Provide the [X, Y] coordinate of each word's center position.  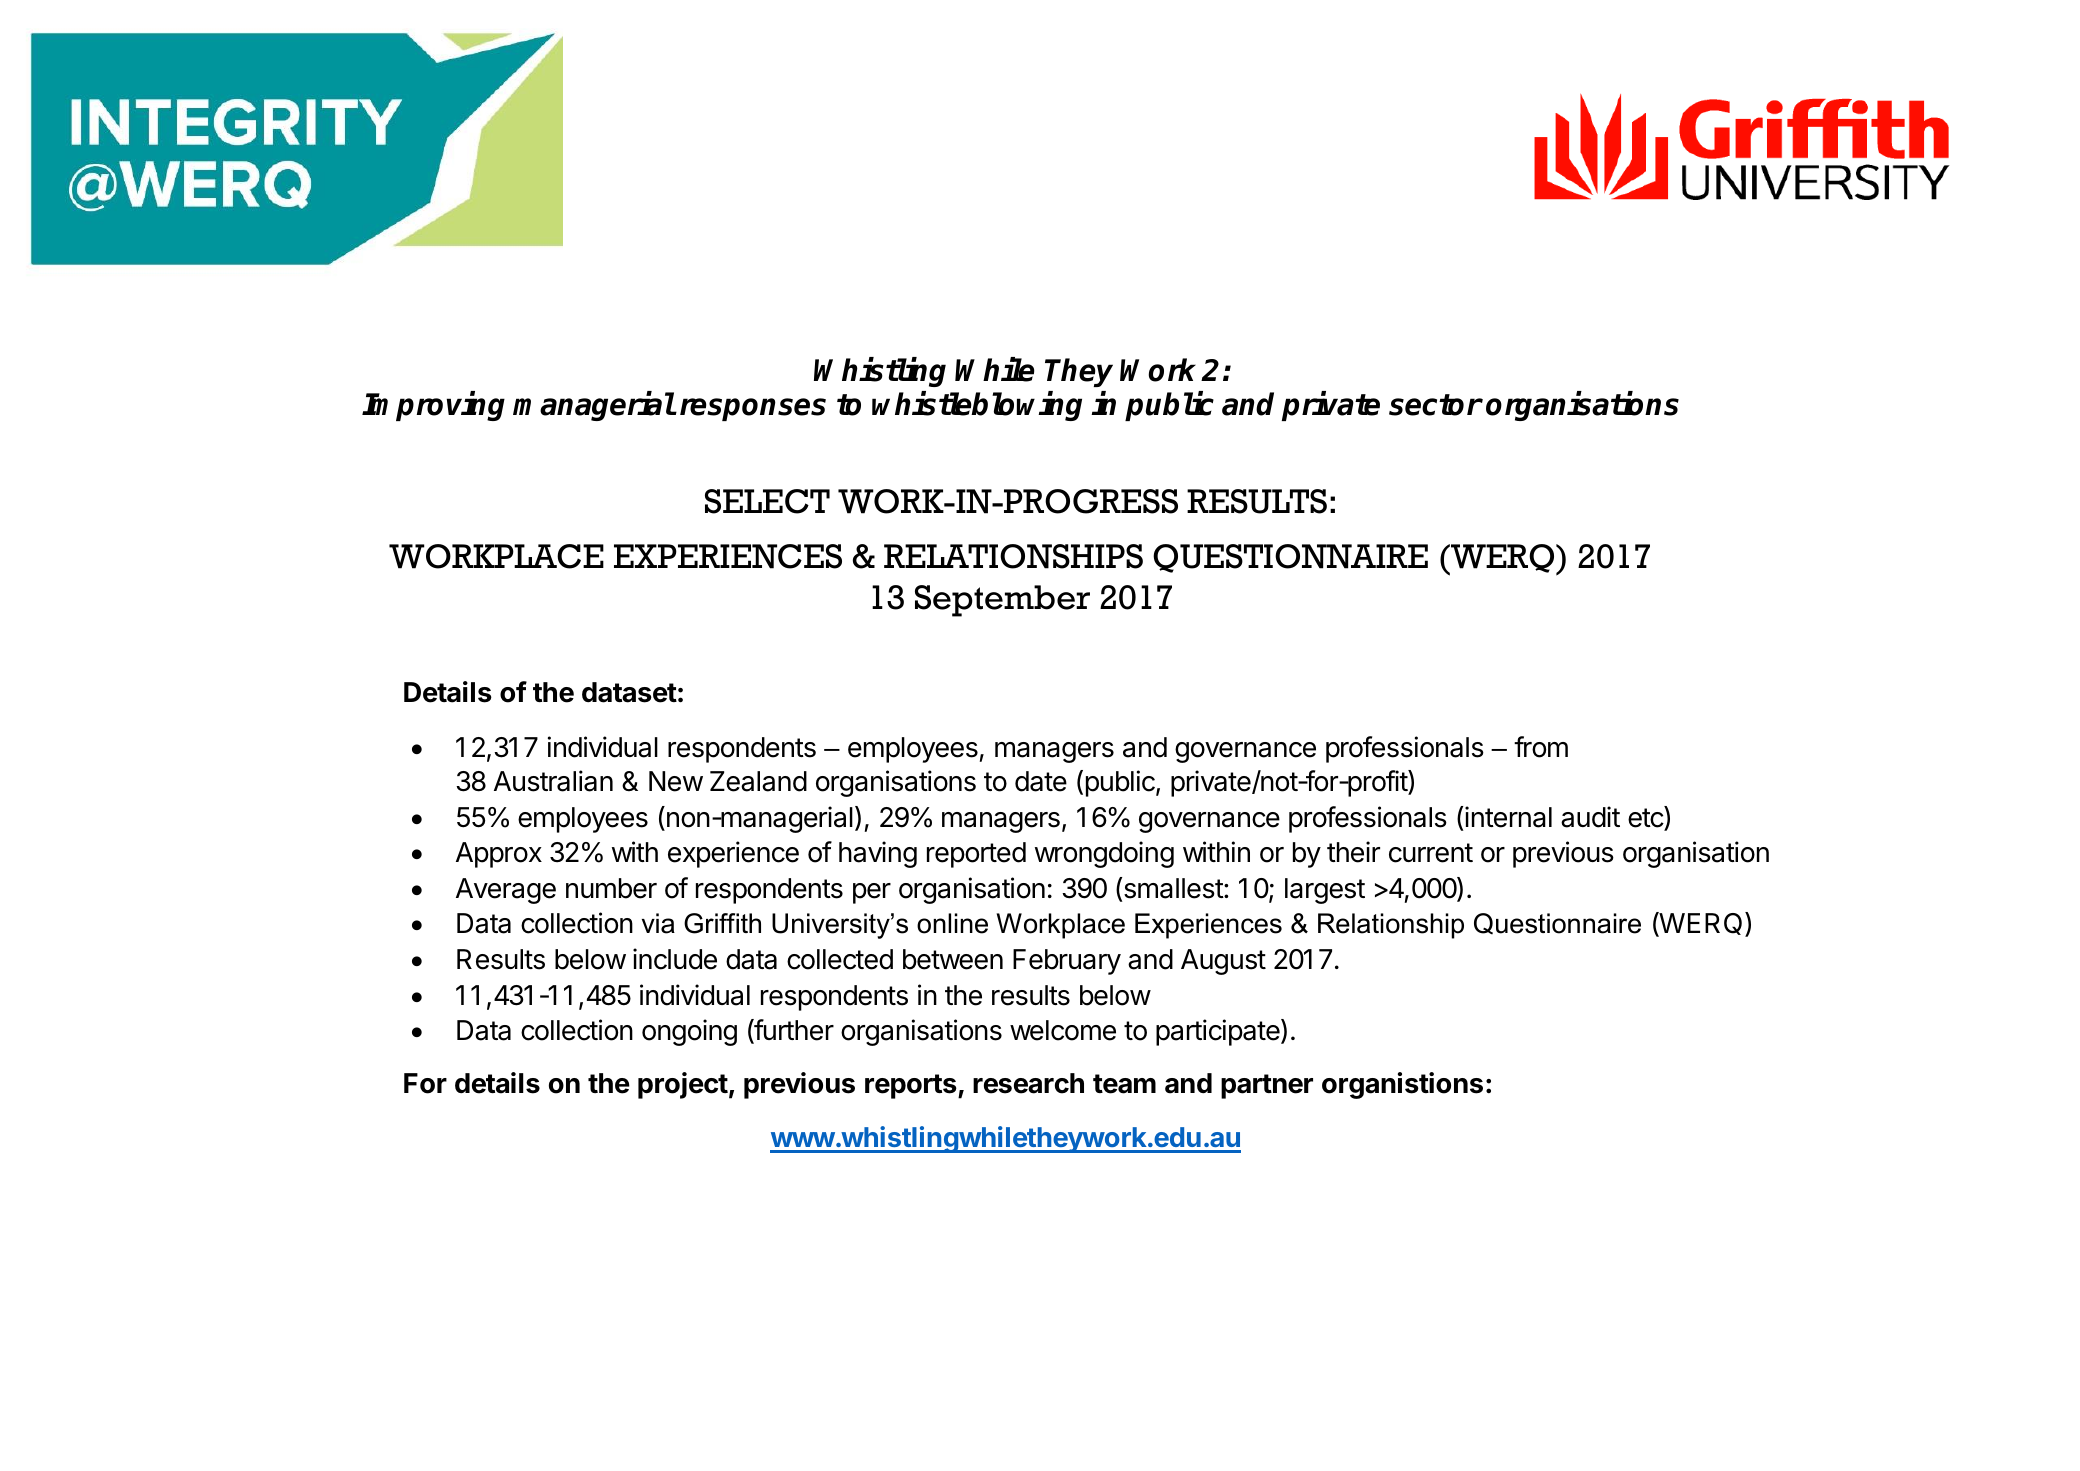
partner [1267, 1086]
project [683, 1085]
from [1541, 747]
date [1041, 781]
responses [753, 409]
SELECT [767, 501]
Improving [433, 406]
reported [976, 855]
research [1028, 1083]
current [1431, 853]
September [1002, 601]
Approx [499, 855]
